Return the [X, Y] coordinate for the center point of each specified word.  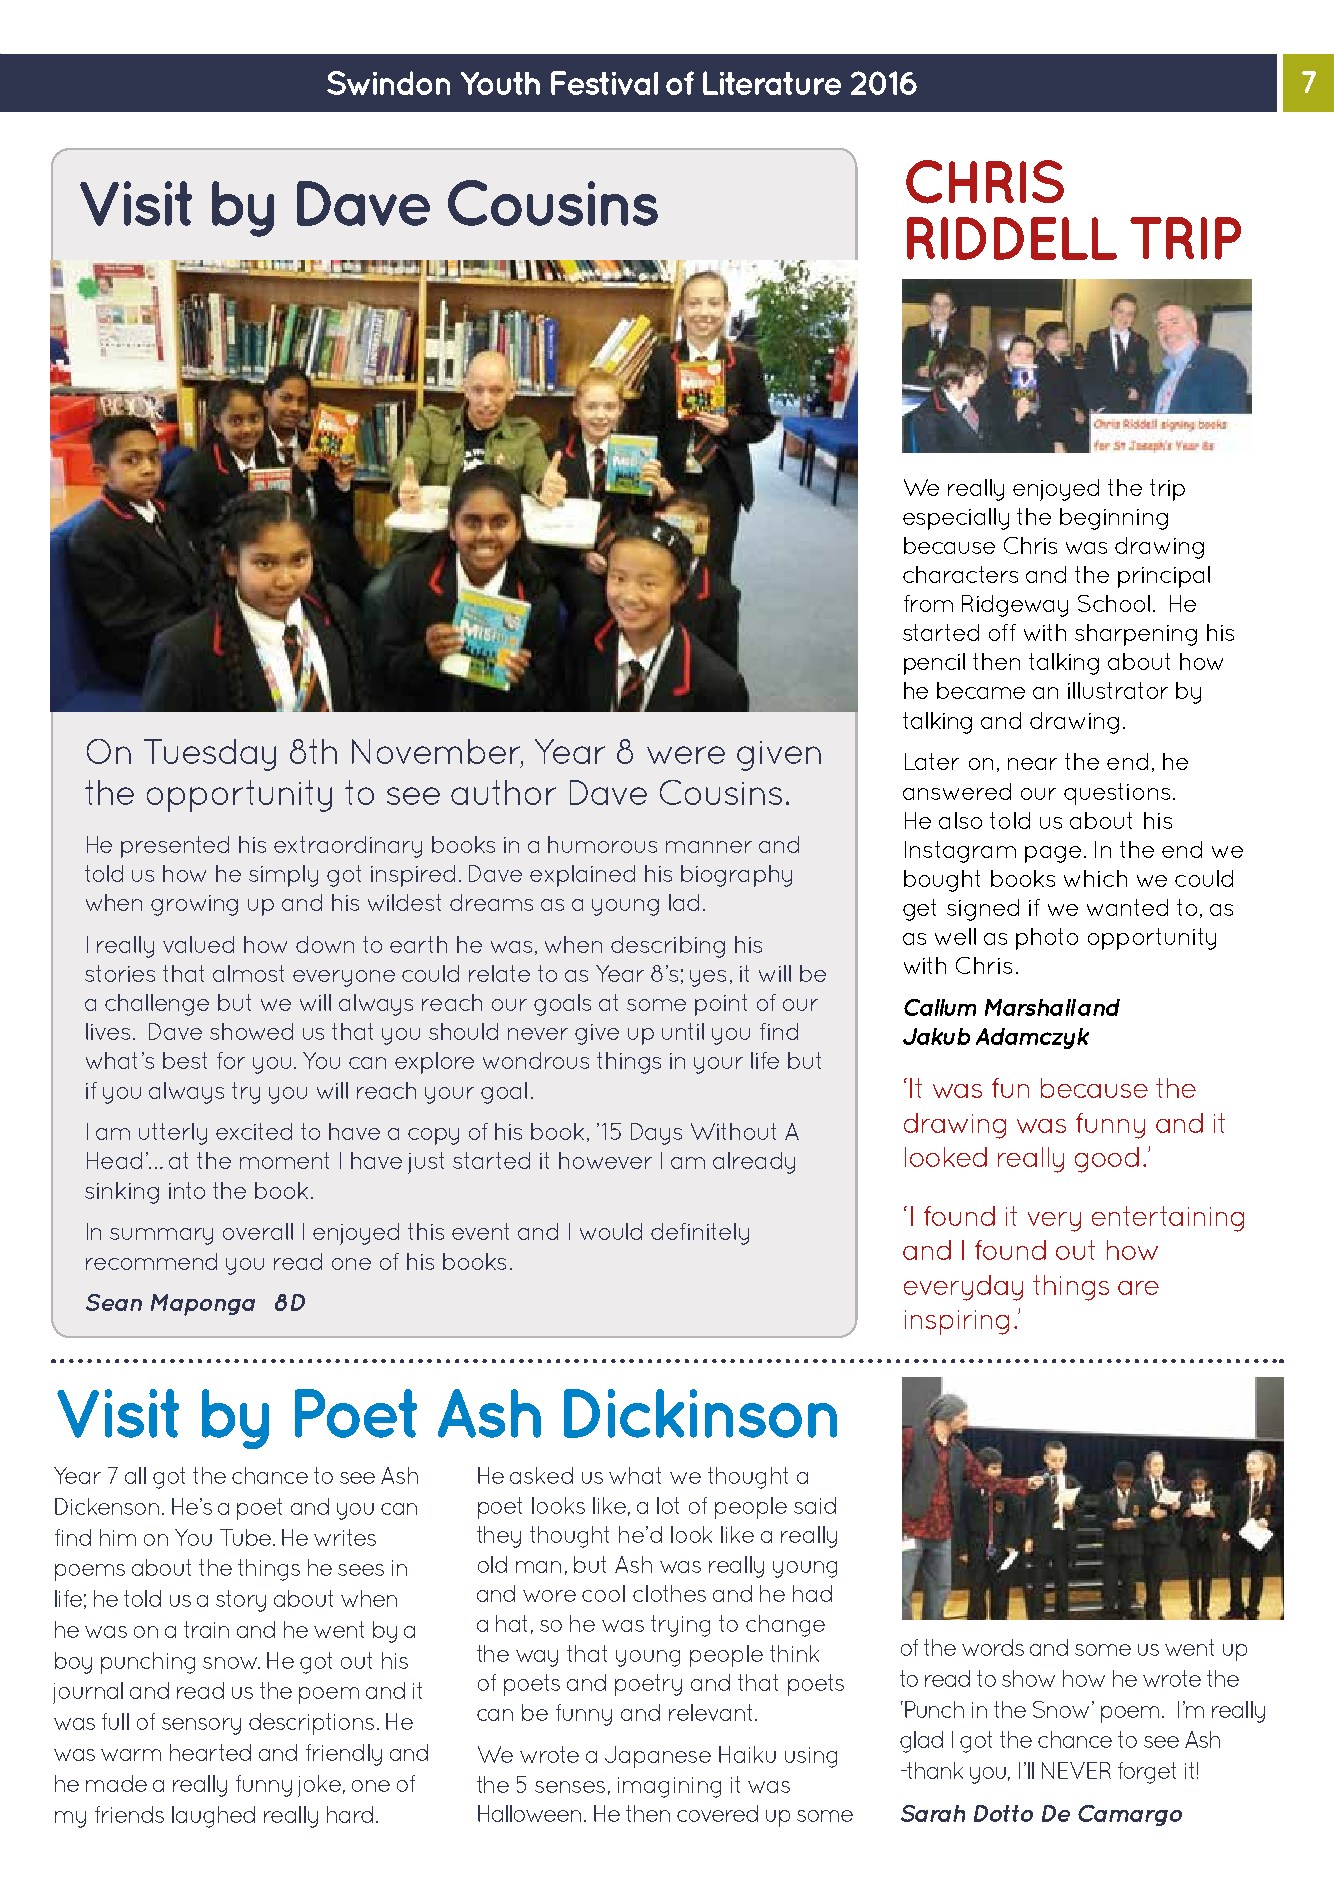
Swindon [388, 83]
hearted [210, 1752]
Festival [604, 83]
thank [933, 1770]
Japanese [658, 1757]
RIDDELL [1012, 238]
